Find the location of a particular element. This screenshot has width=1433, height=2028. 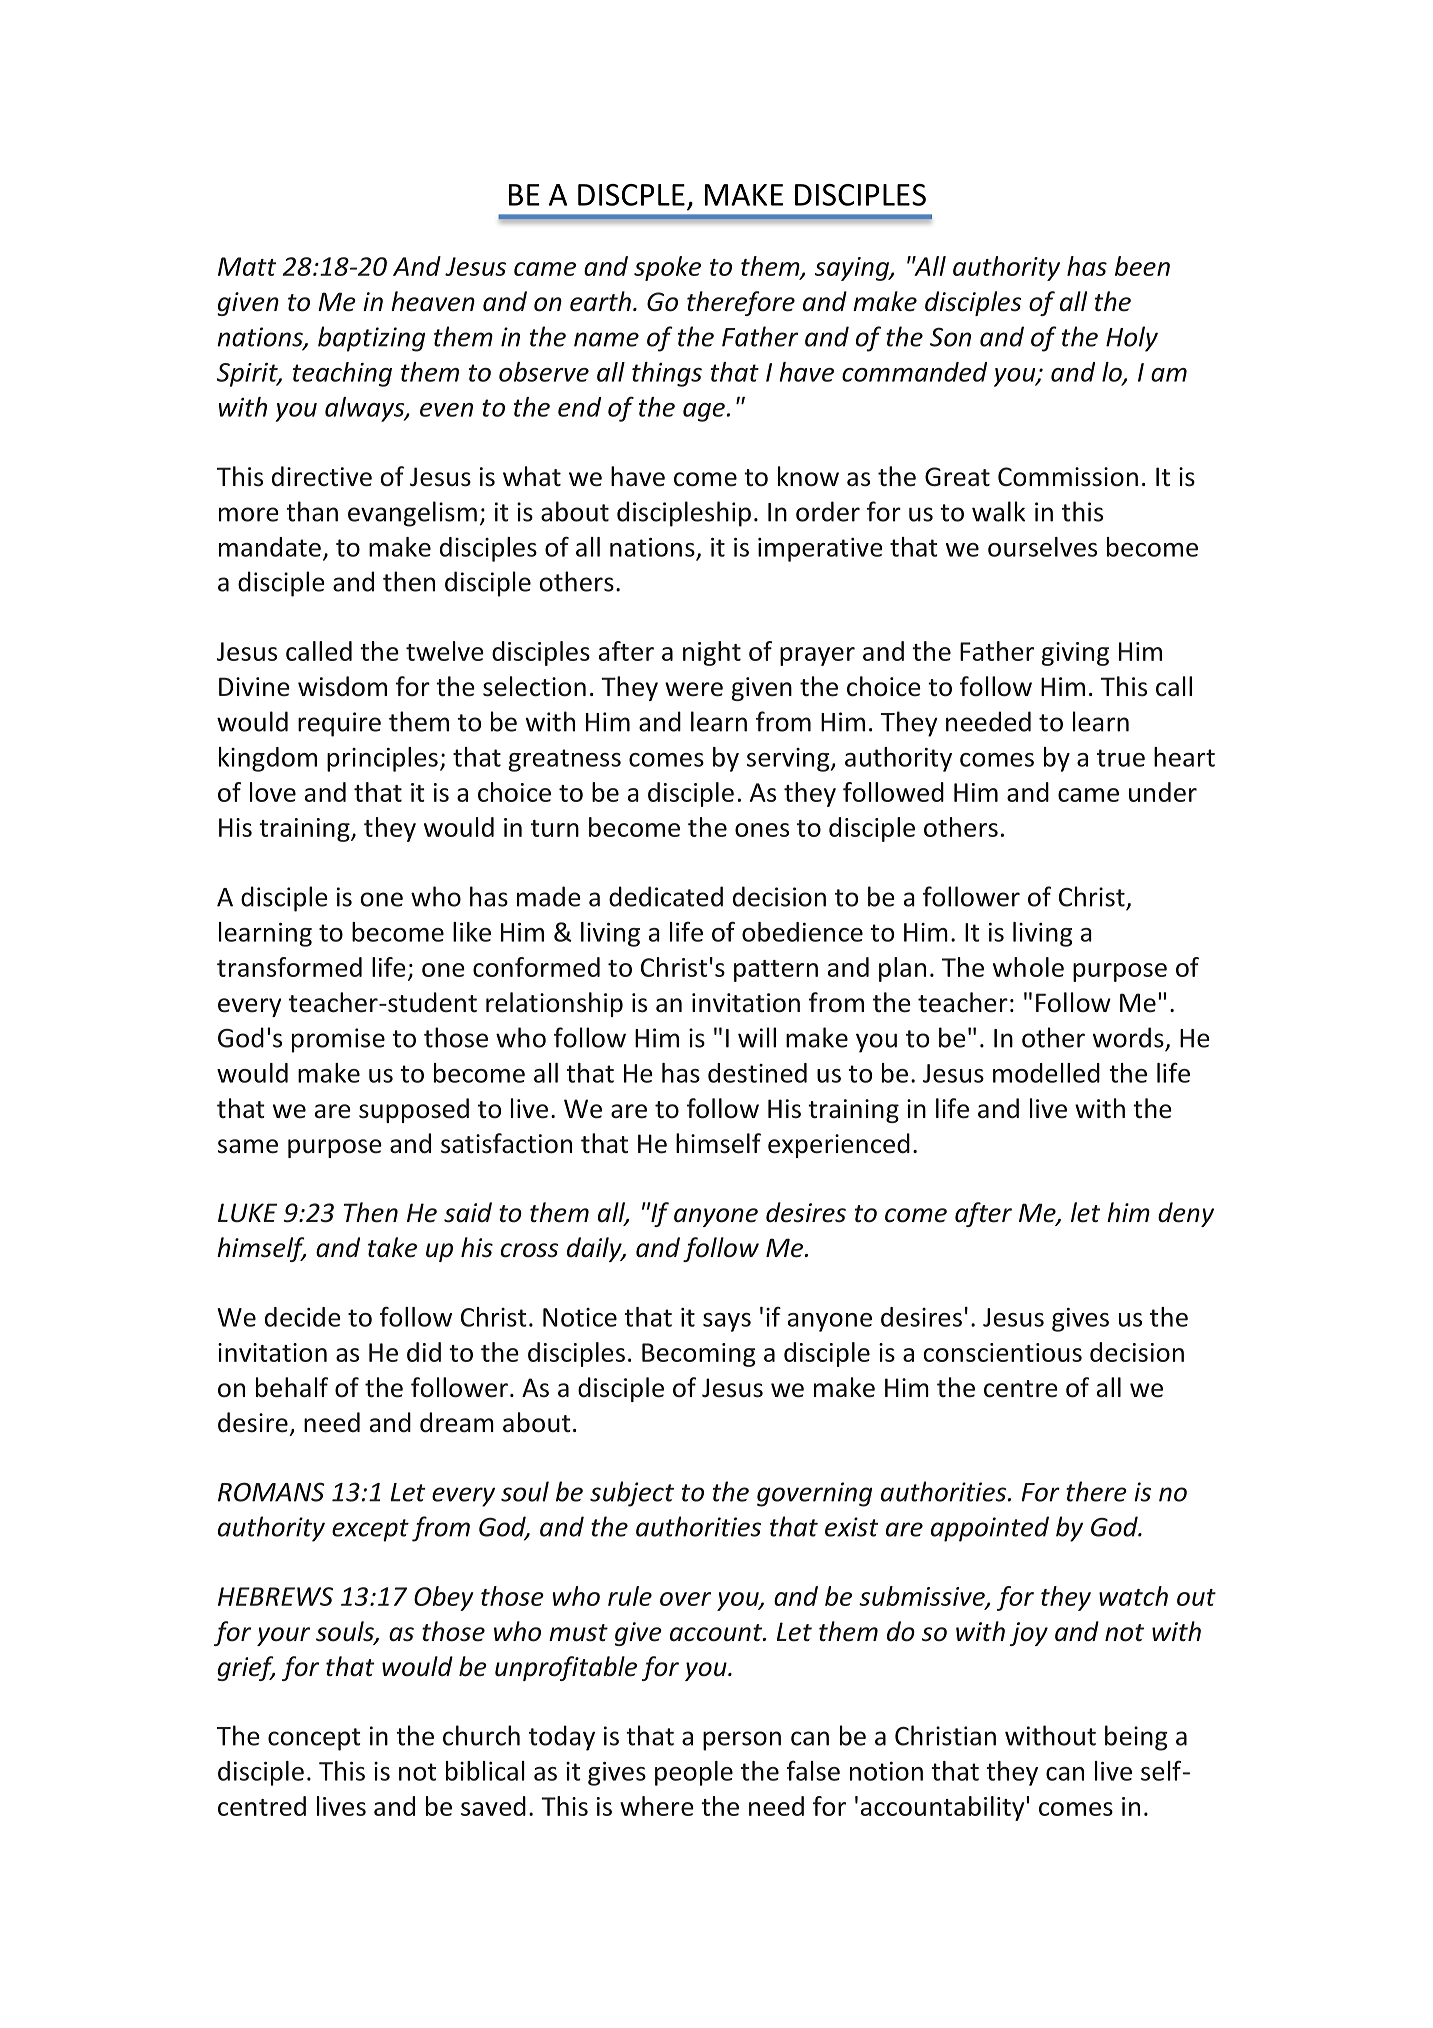

concept is located at coordinates (314, 1739).
